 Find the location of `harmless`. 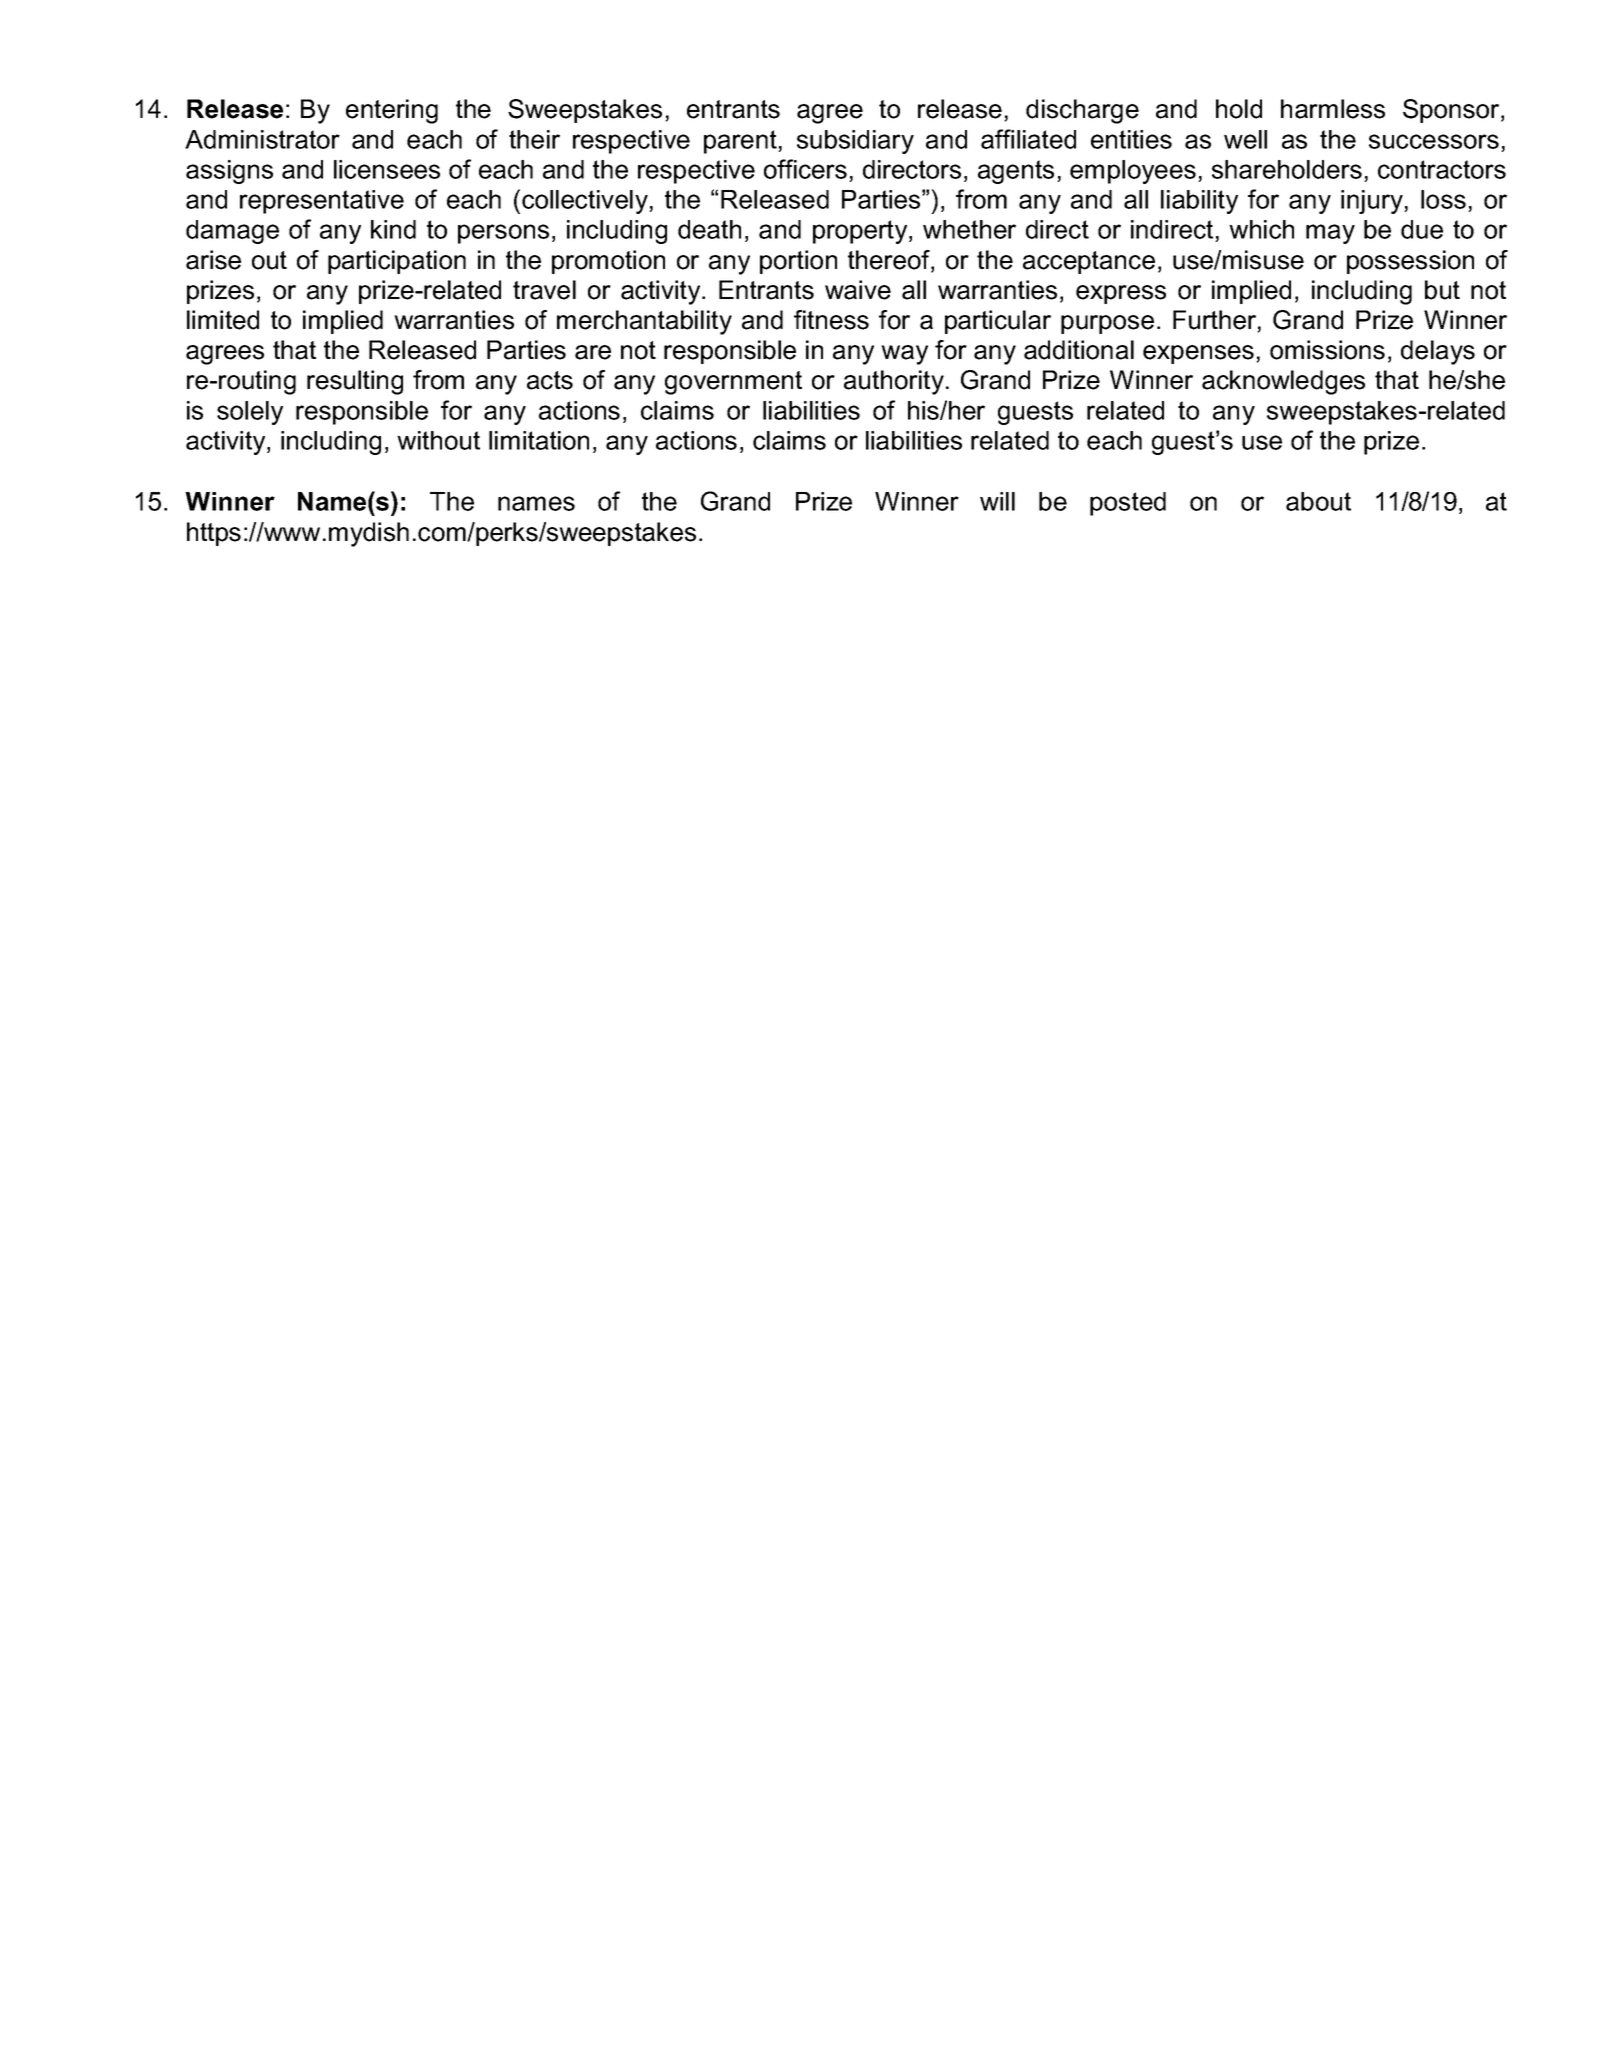

harmless is located at coordinates (1333, 109).
